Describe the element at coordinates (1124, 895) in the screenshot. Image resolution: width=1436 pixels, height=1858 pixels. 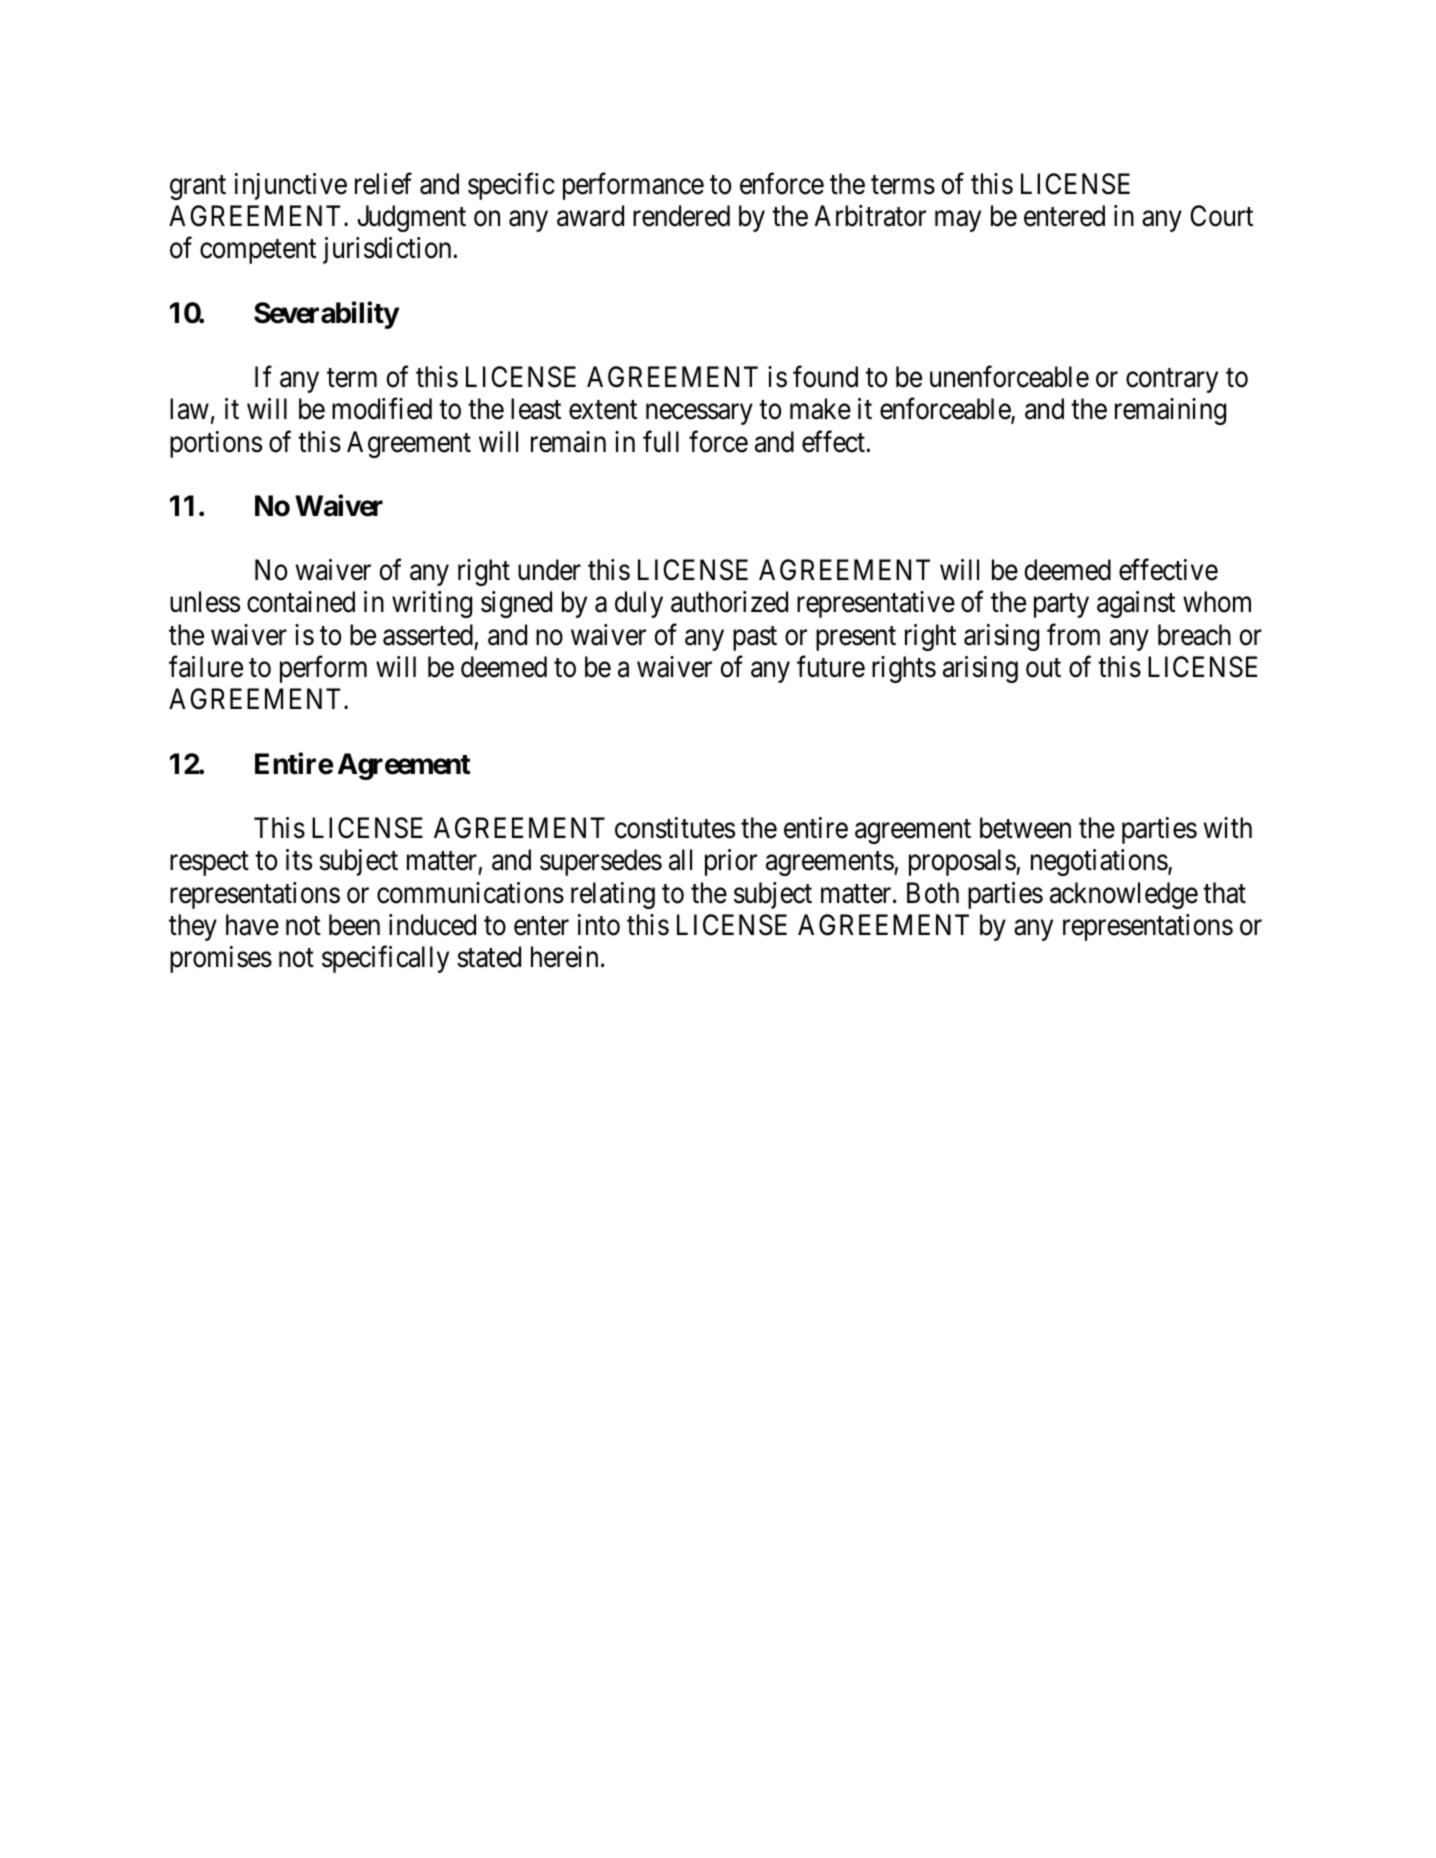
I see `acknowledge` at that location.
